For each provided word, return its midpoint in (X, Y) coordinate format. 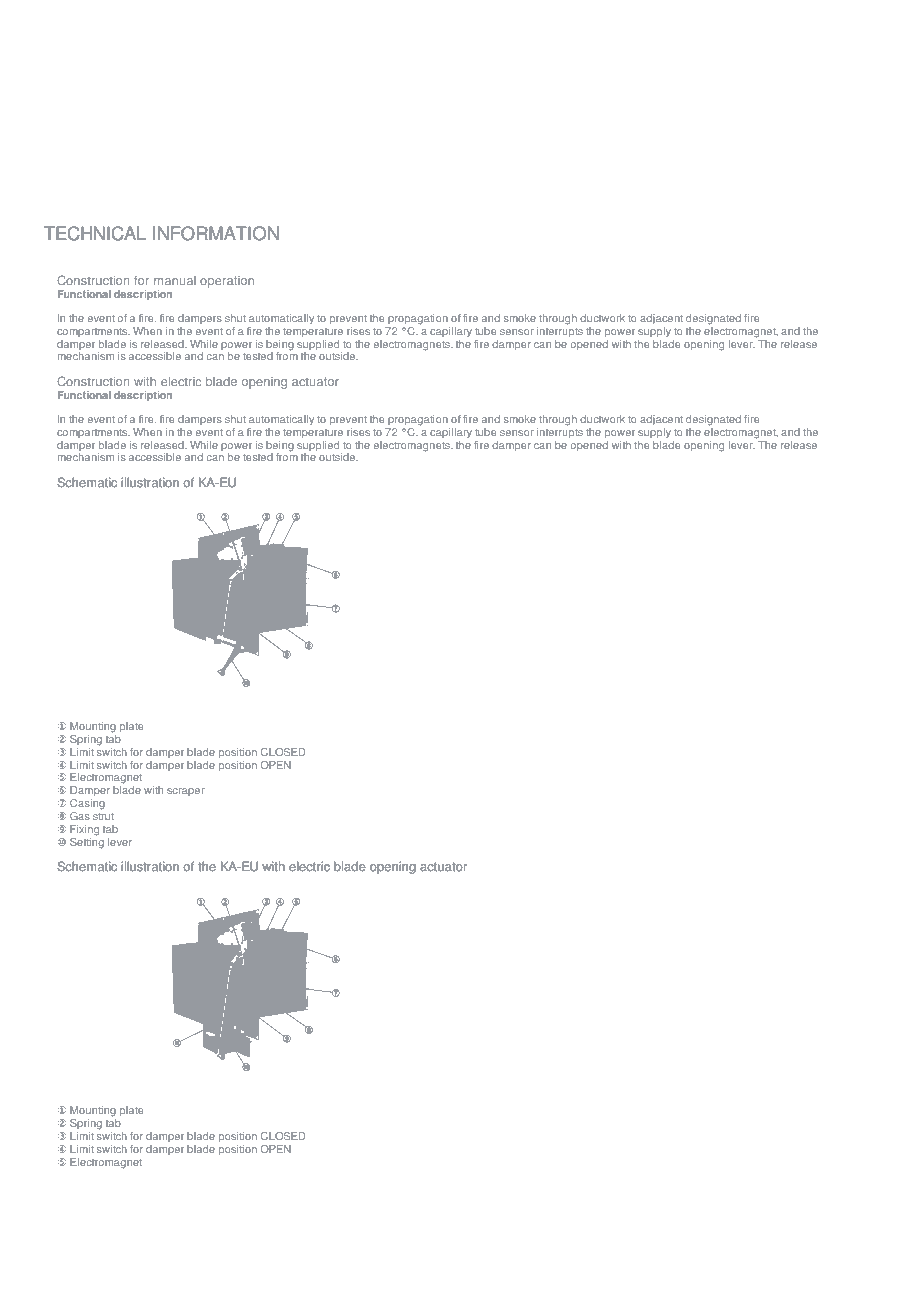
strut (103, 816)
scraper (186, 792)
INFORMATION (216, 233)
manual (175, 280)
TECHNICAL (95, 233)
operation (227, 282)
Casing (87, 804)
